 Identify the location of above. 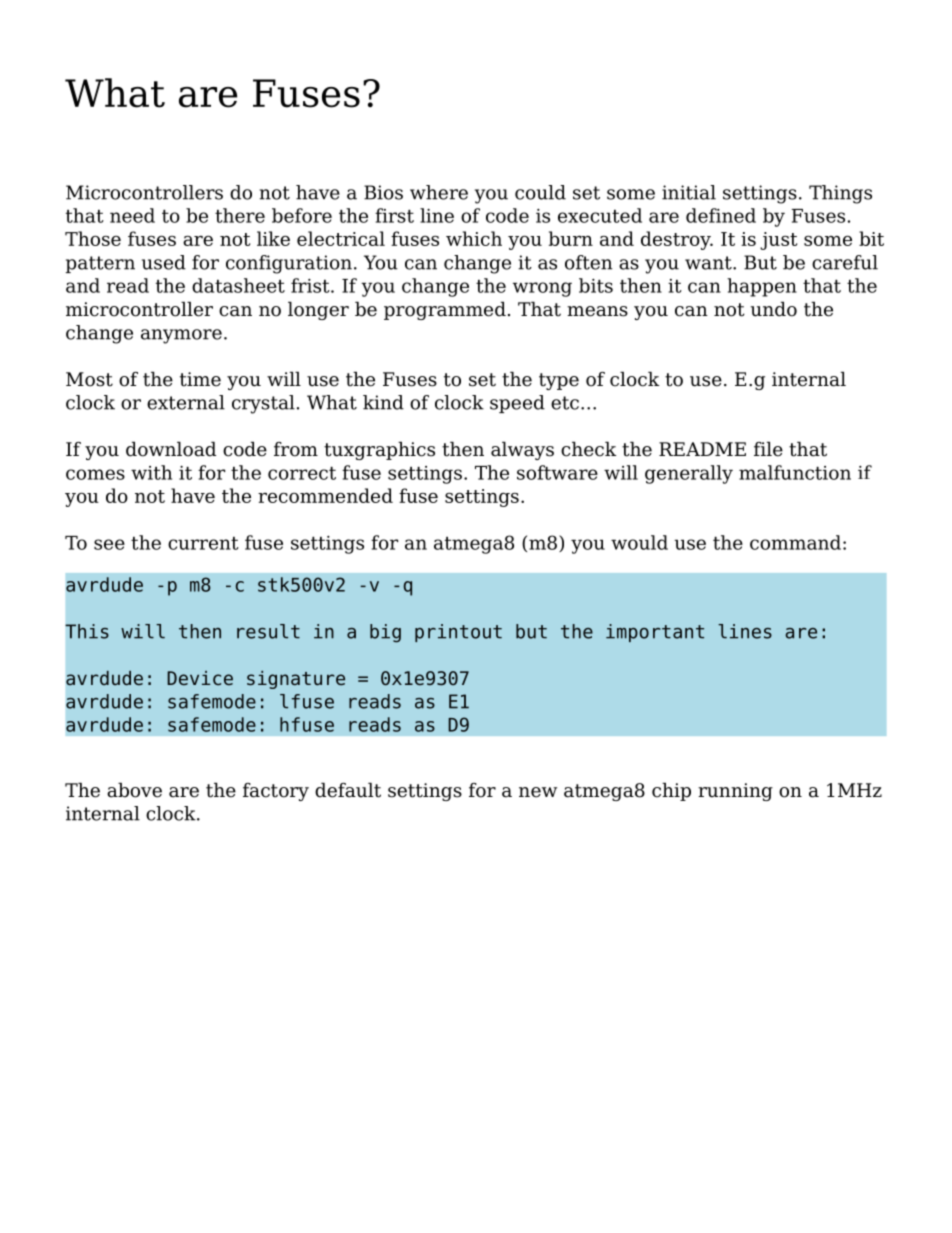
(134, 790).
